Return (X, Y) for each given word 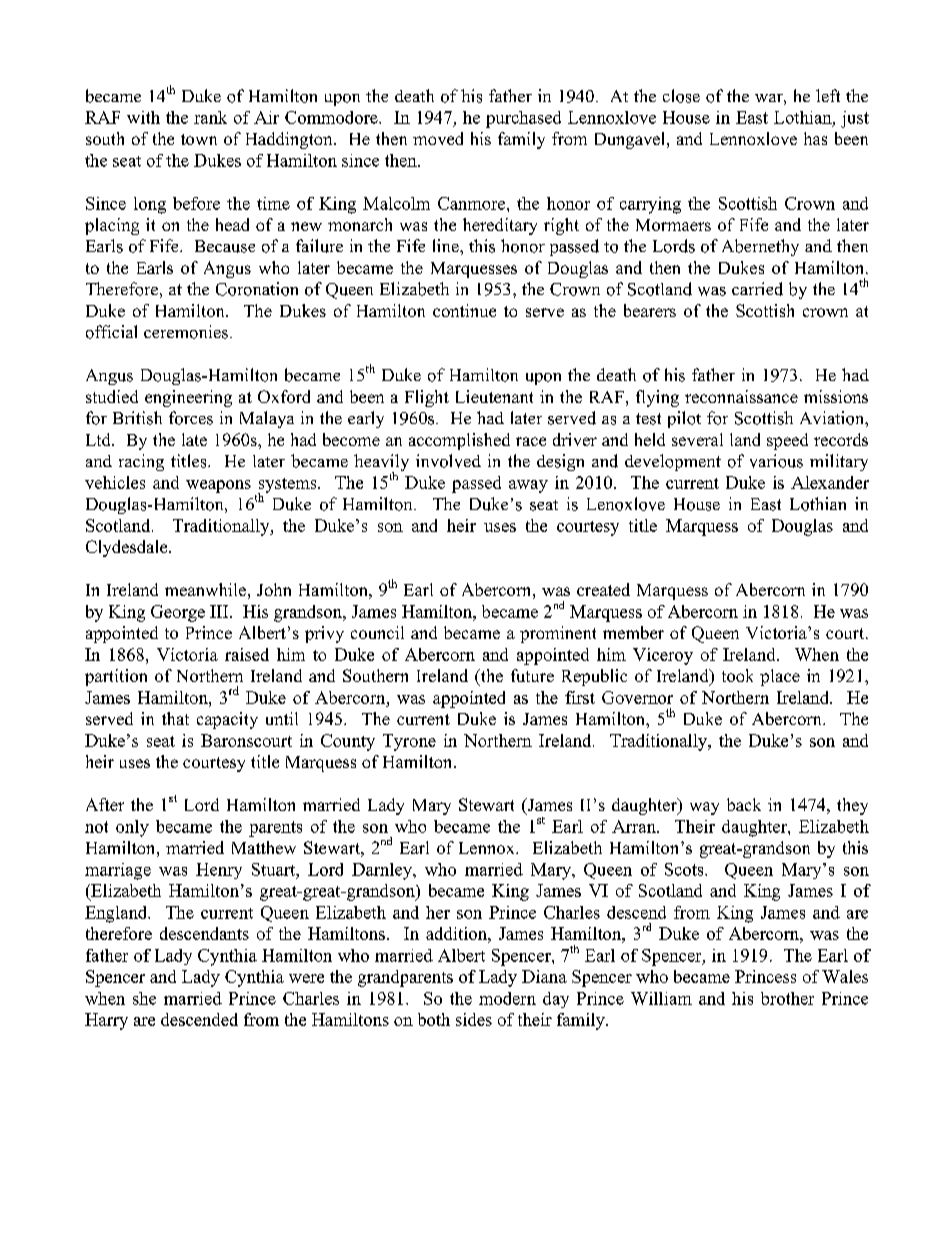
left (828, 95)
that (175, 718)
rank (210, 117)
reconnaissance (741, 396)
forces (191, 418)
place (780, 677)
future (532, 675)
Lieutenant (494, 396)
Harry (106, 1021)
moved (438, 138)
